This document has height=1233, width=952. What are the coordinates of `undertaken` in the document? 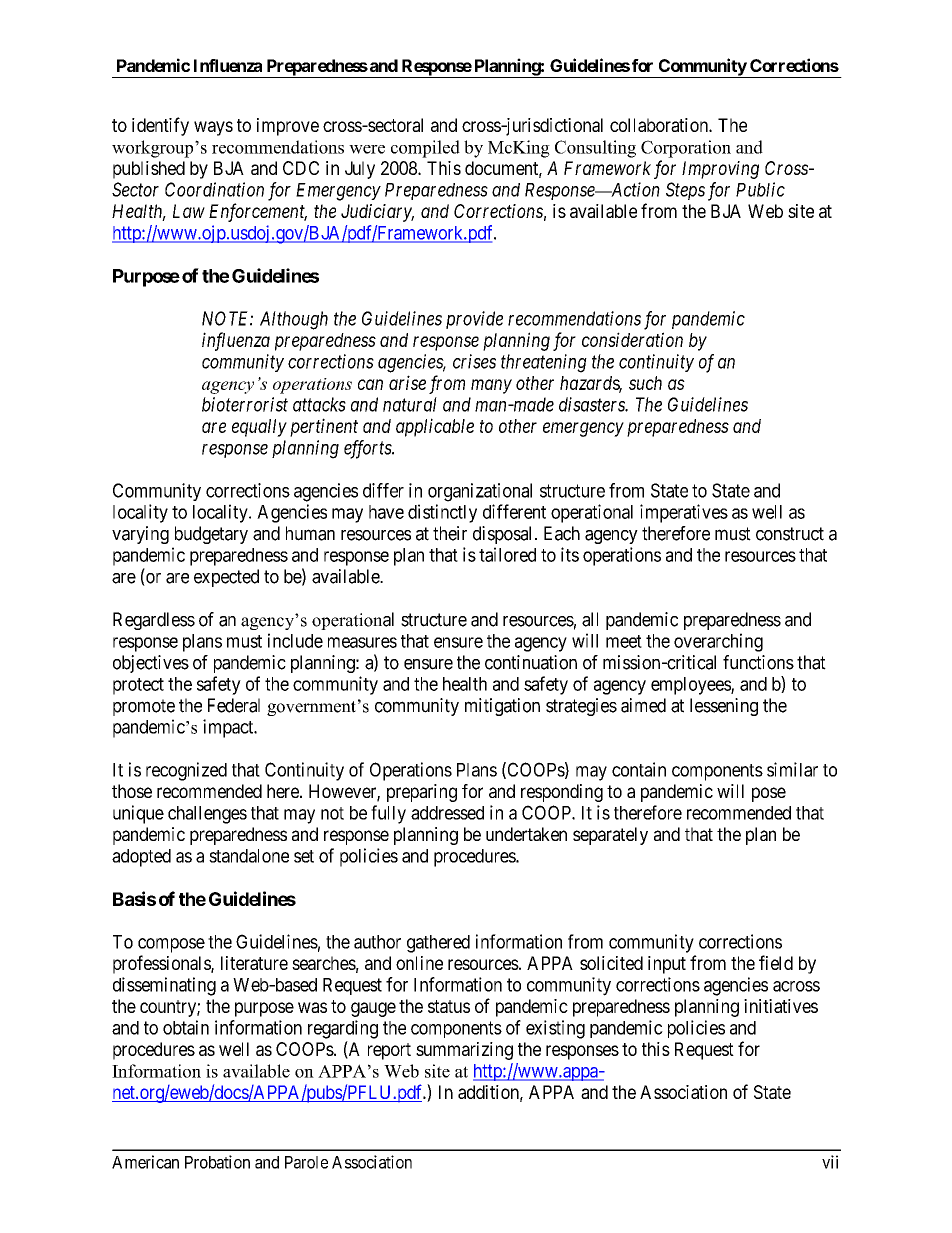 It's located at (526, 834).
